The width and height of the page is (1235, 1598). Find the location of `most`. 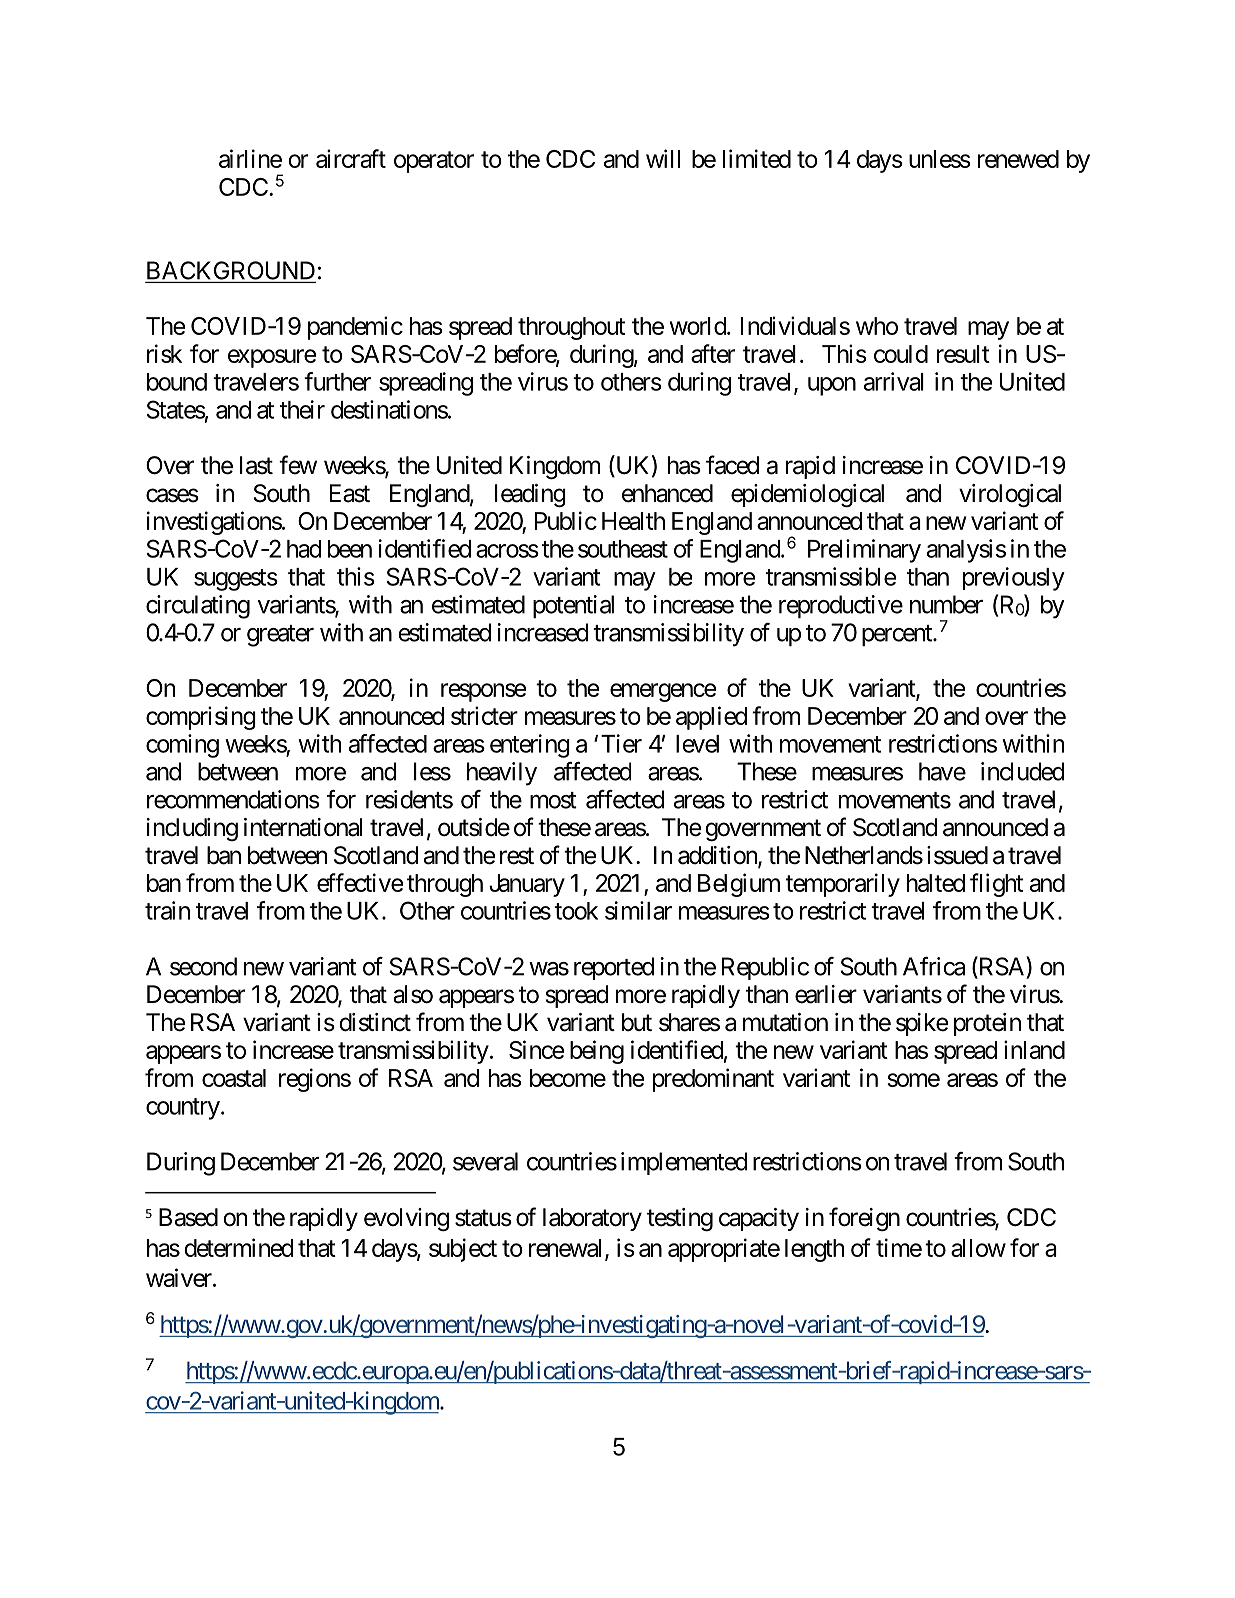

most is located at coordinates (553, 800).
